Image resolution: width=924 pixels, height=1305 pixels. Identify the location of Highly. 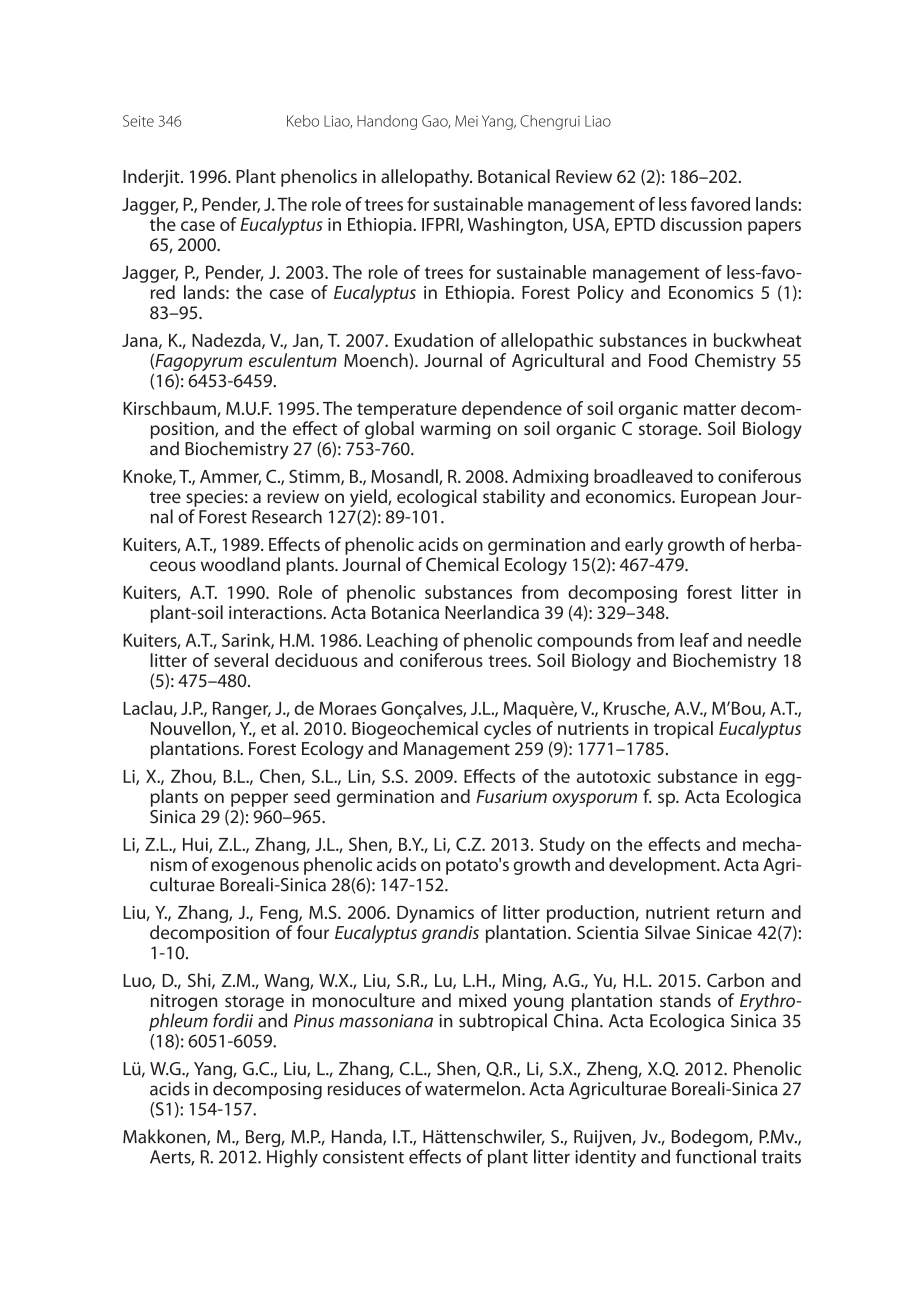
(292, 1158).
